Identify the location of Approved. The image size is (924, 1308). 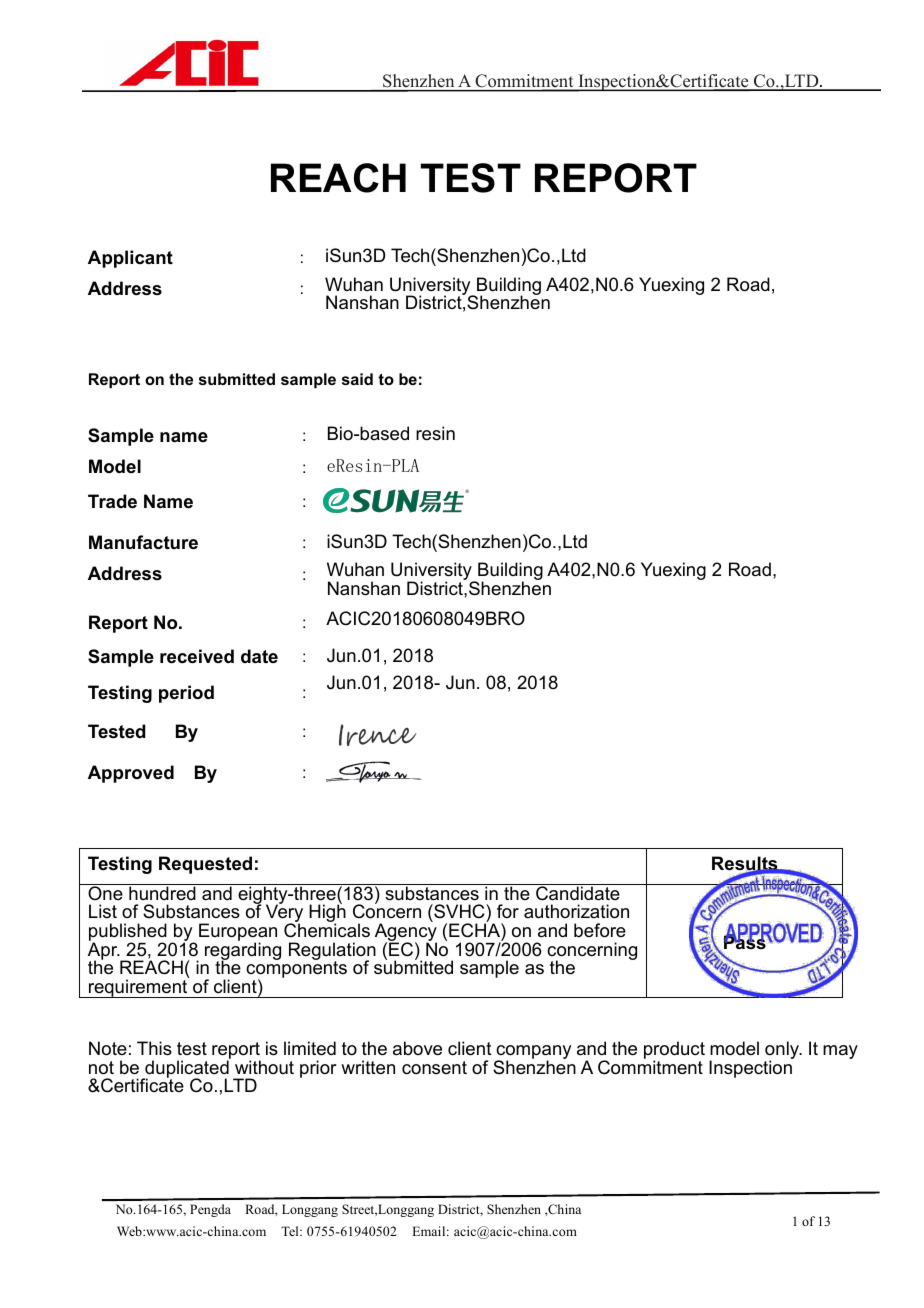
(131, 774).
